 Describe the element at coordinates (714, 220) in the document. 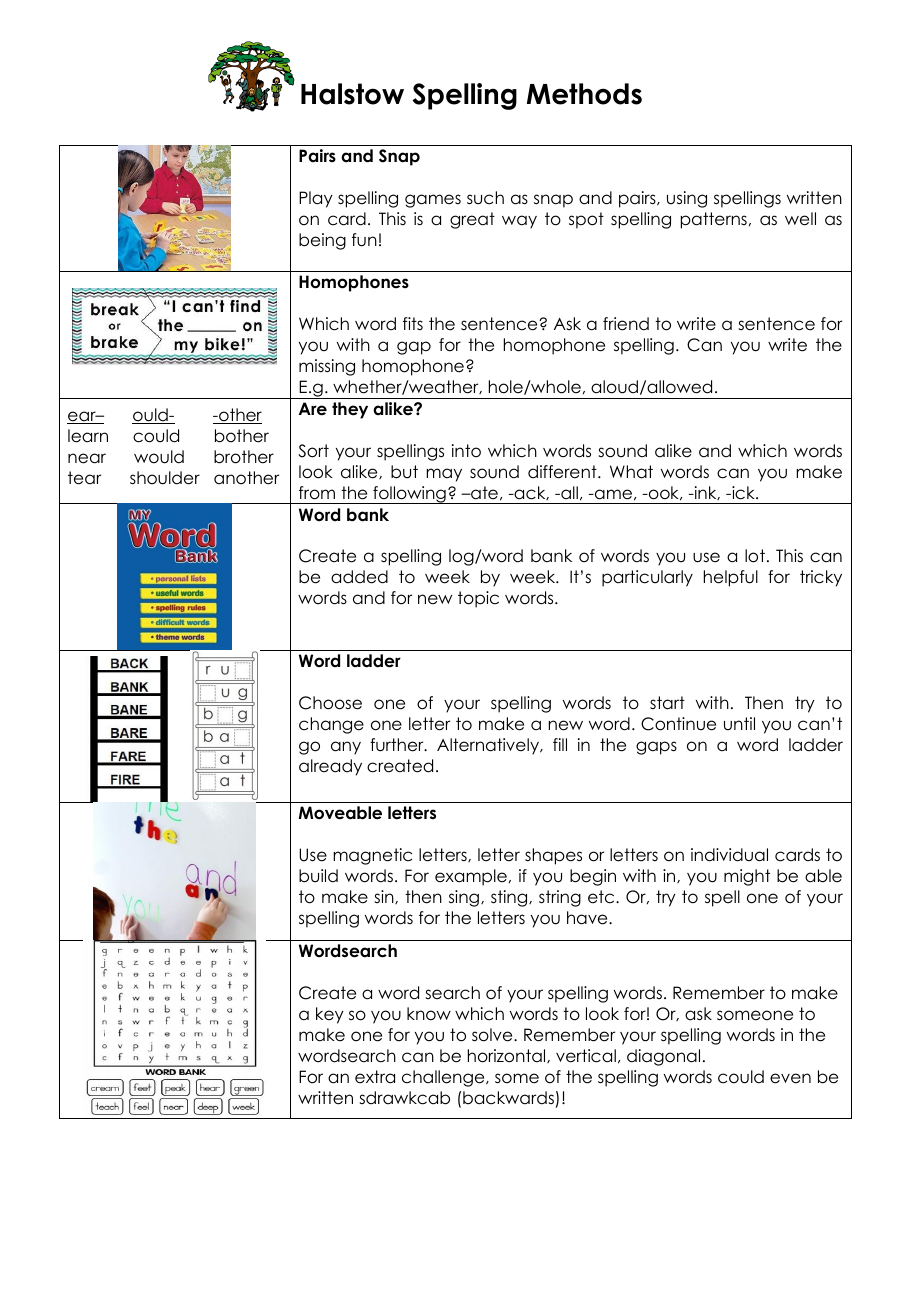

I see `patterns` at that location.
